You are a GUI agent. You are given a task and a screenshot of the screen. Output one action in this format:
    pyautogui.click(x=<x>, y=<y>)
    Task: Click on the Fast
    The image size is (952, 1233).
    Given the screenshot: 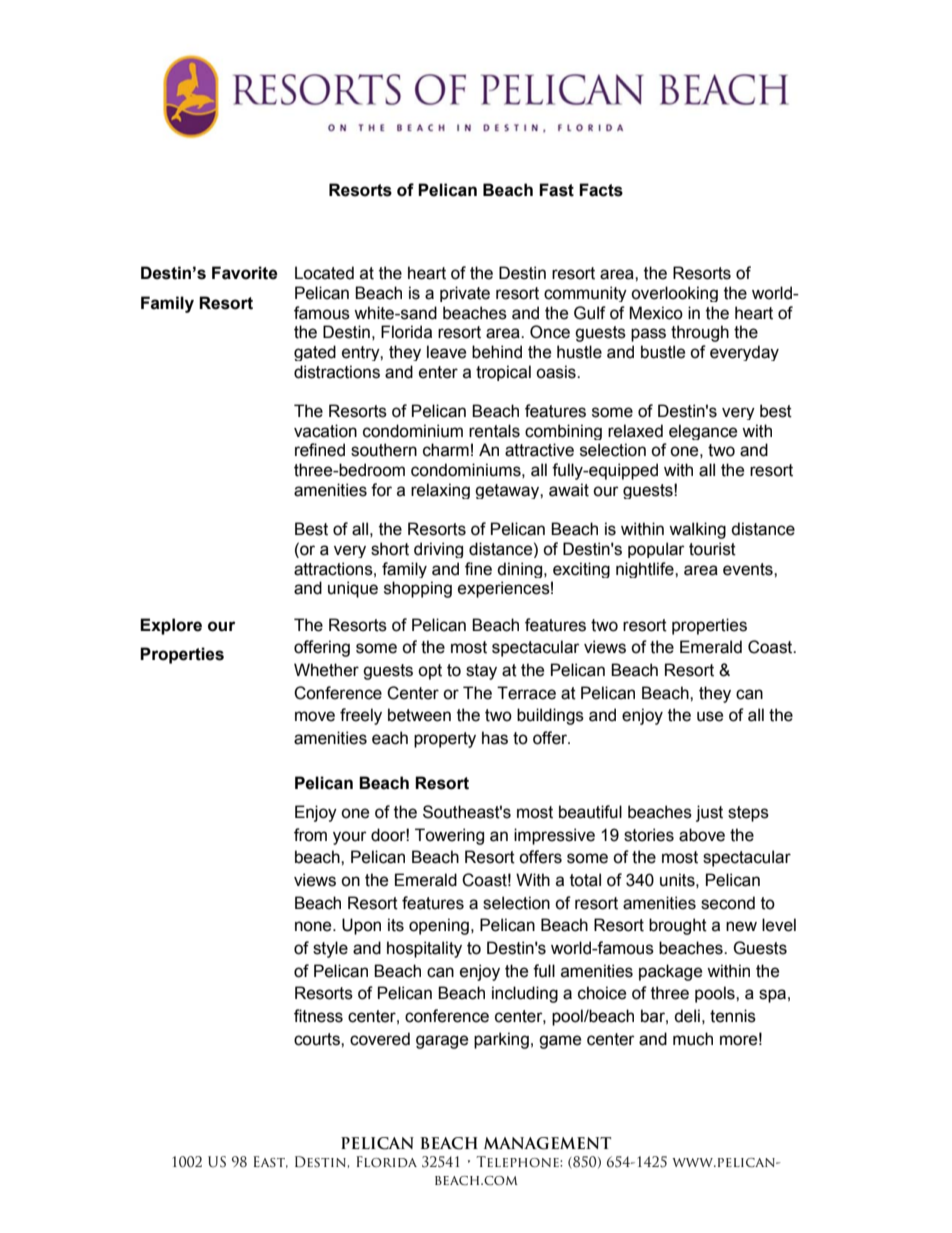 What is the action you would take?
    pyautogui.click(x=556, y=190)
